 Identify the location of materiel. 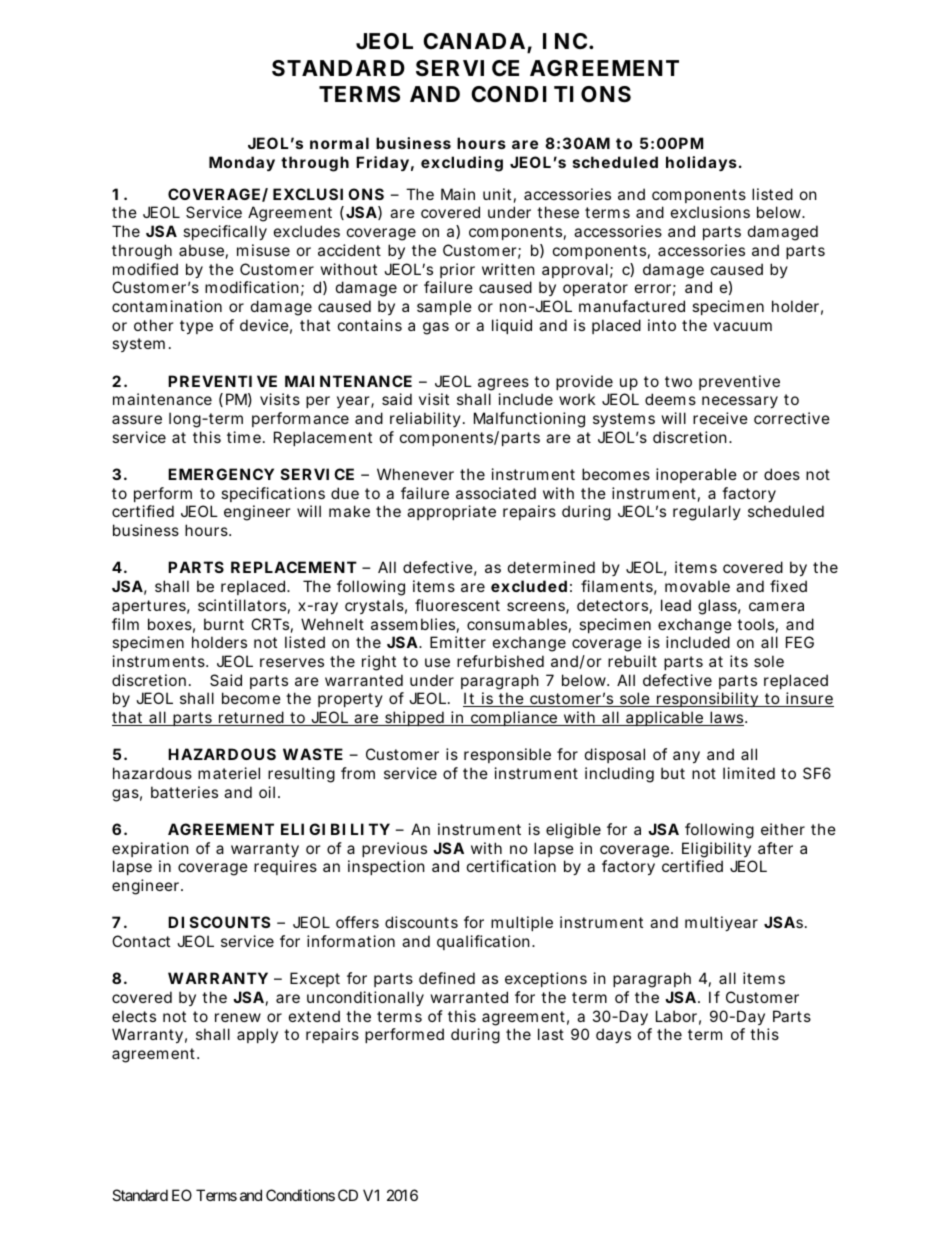
(229, 773).
